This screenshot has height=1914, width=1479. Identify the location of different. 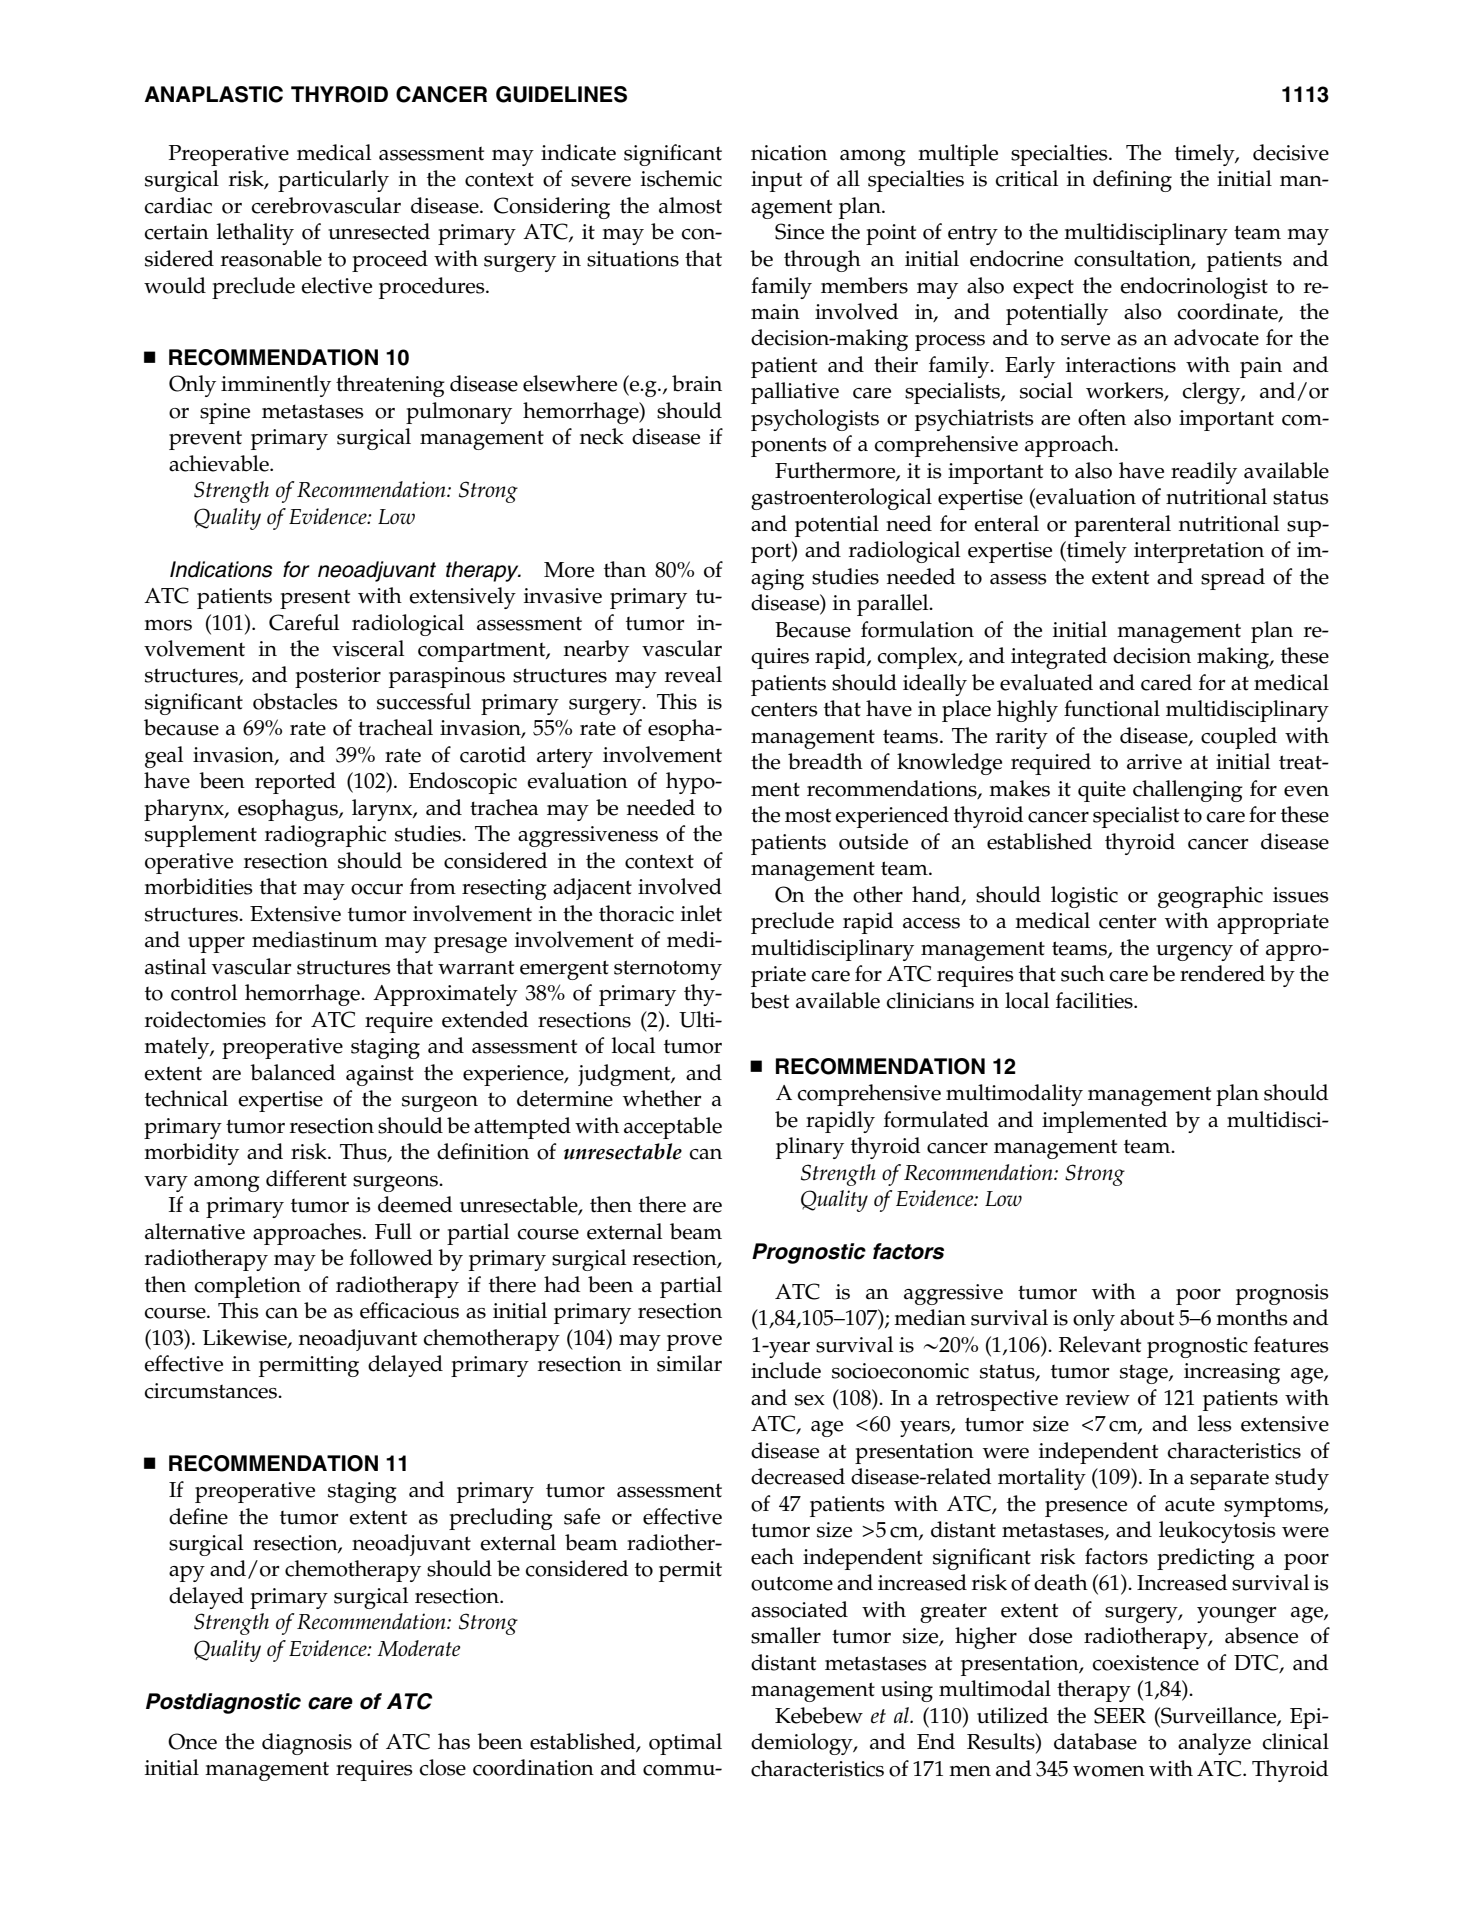
(306, 1178).
